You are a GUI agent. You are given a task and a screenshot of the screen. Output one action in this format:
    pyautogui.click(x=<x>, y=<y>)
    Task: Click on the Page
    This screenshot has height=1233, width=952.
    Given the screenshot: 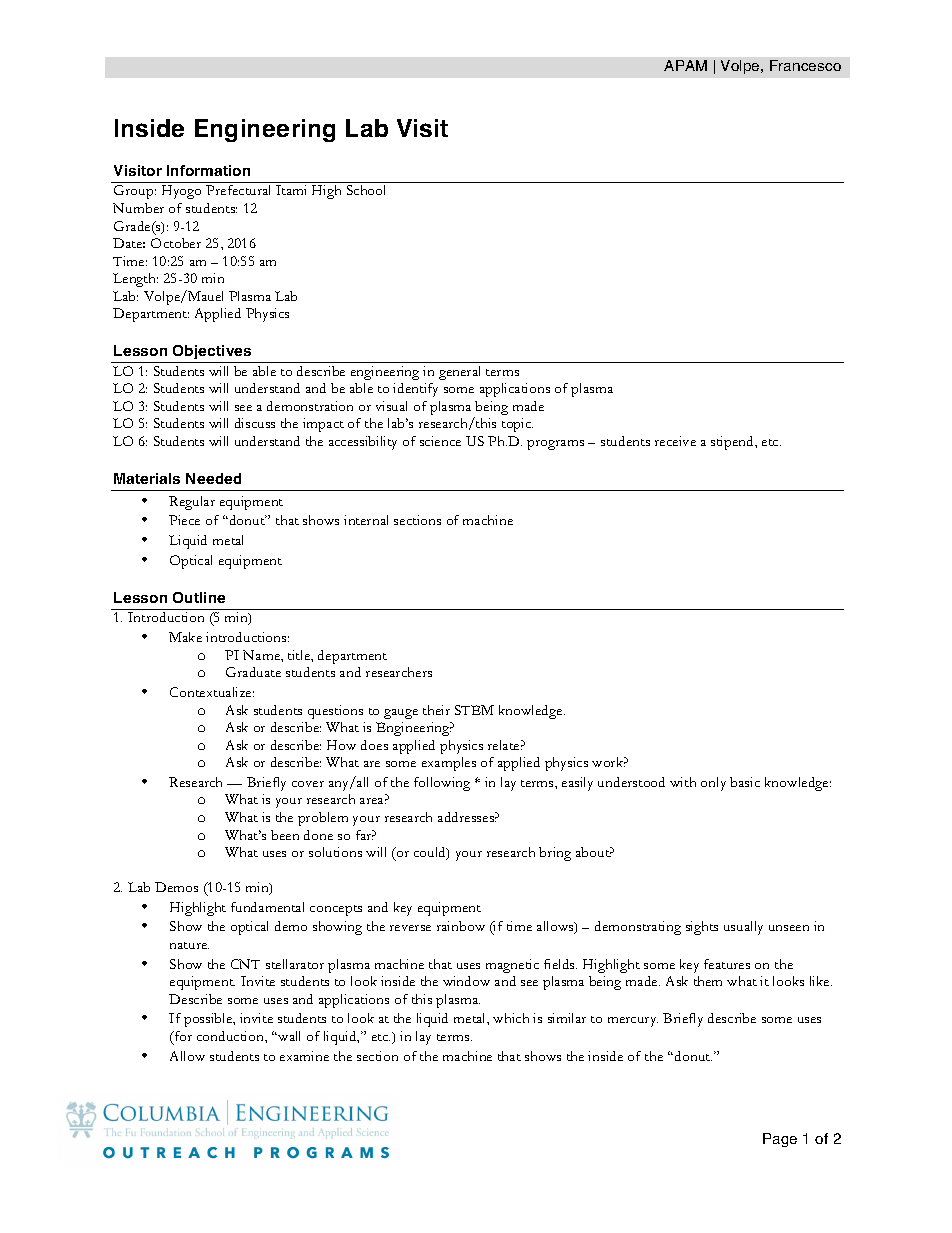 What is the action you would take?
    pyautogui.click(x=780, y=1140)
